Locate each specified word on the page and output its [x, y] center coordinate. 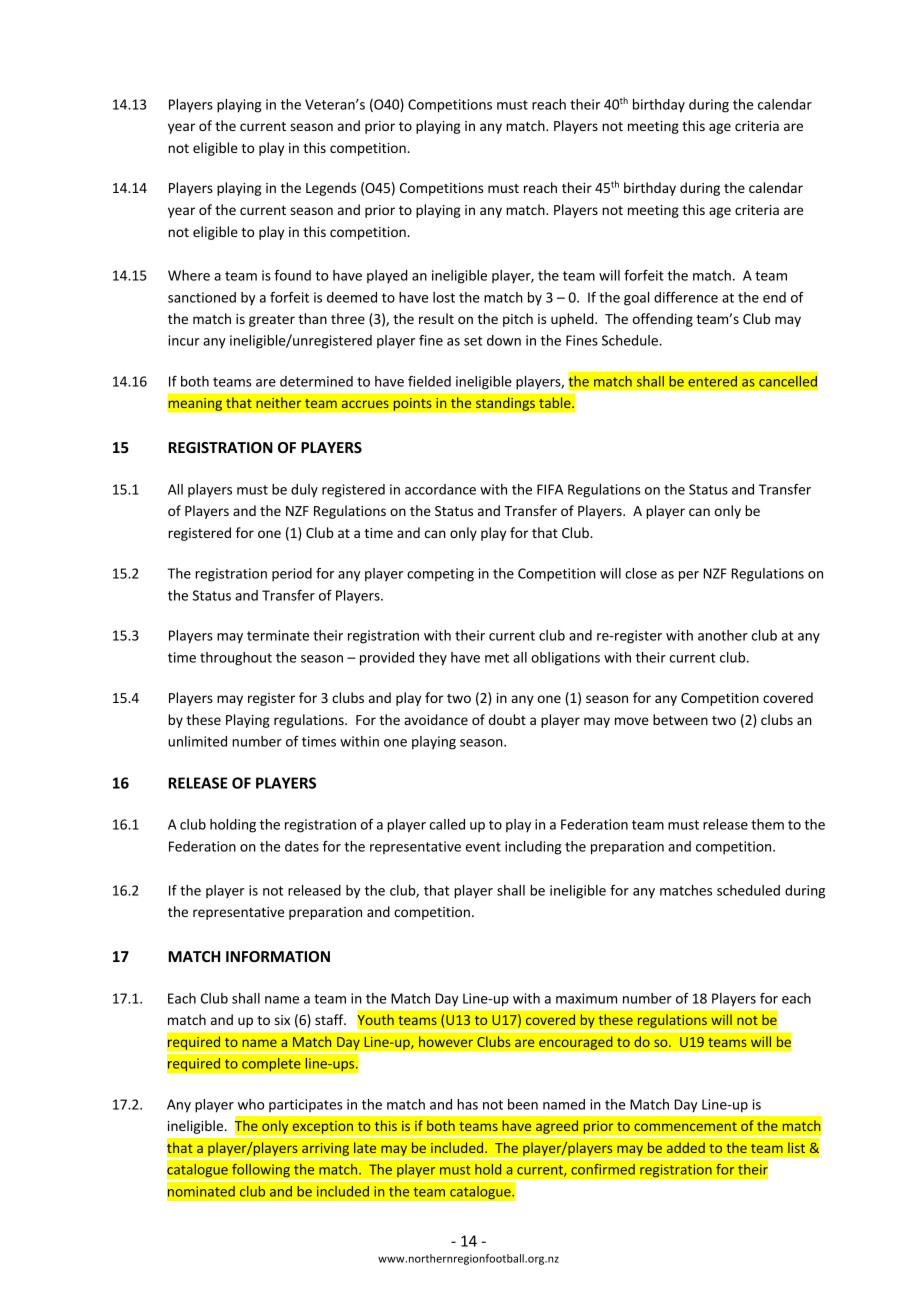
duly [304, 491]
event [483, 847]
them [767, 824]
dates [302, 846]
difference [686, 297]
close [641, 573]
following [261, 1170]
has [467, 1104]
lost [444, 297]
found [292, 275]
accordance [440, 489]
